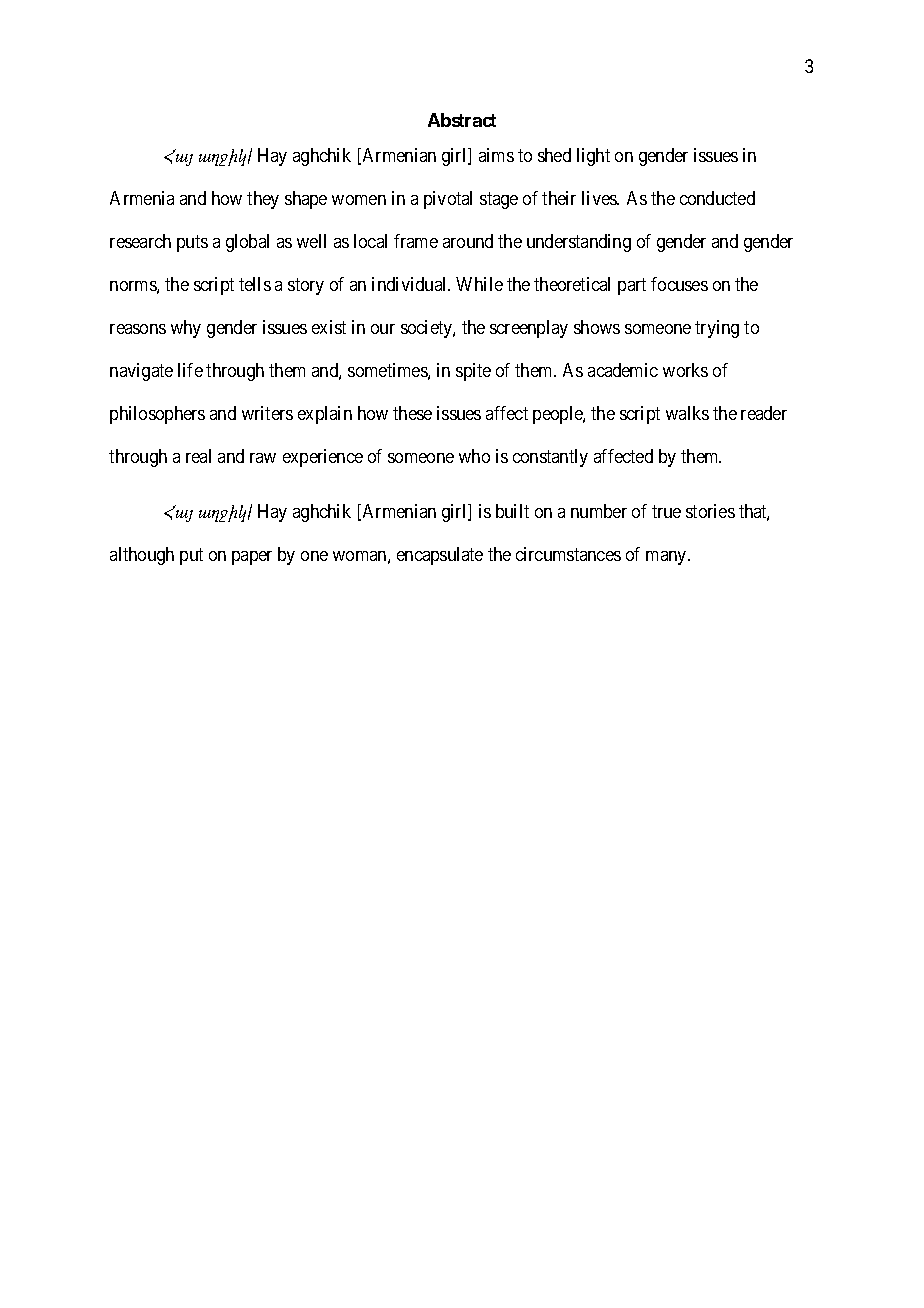 The image size is (924, 1308). Describe the element at coordinates (255, 284) in the screenshot. I see `tells` at that location.
